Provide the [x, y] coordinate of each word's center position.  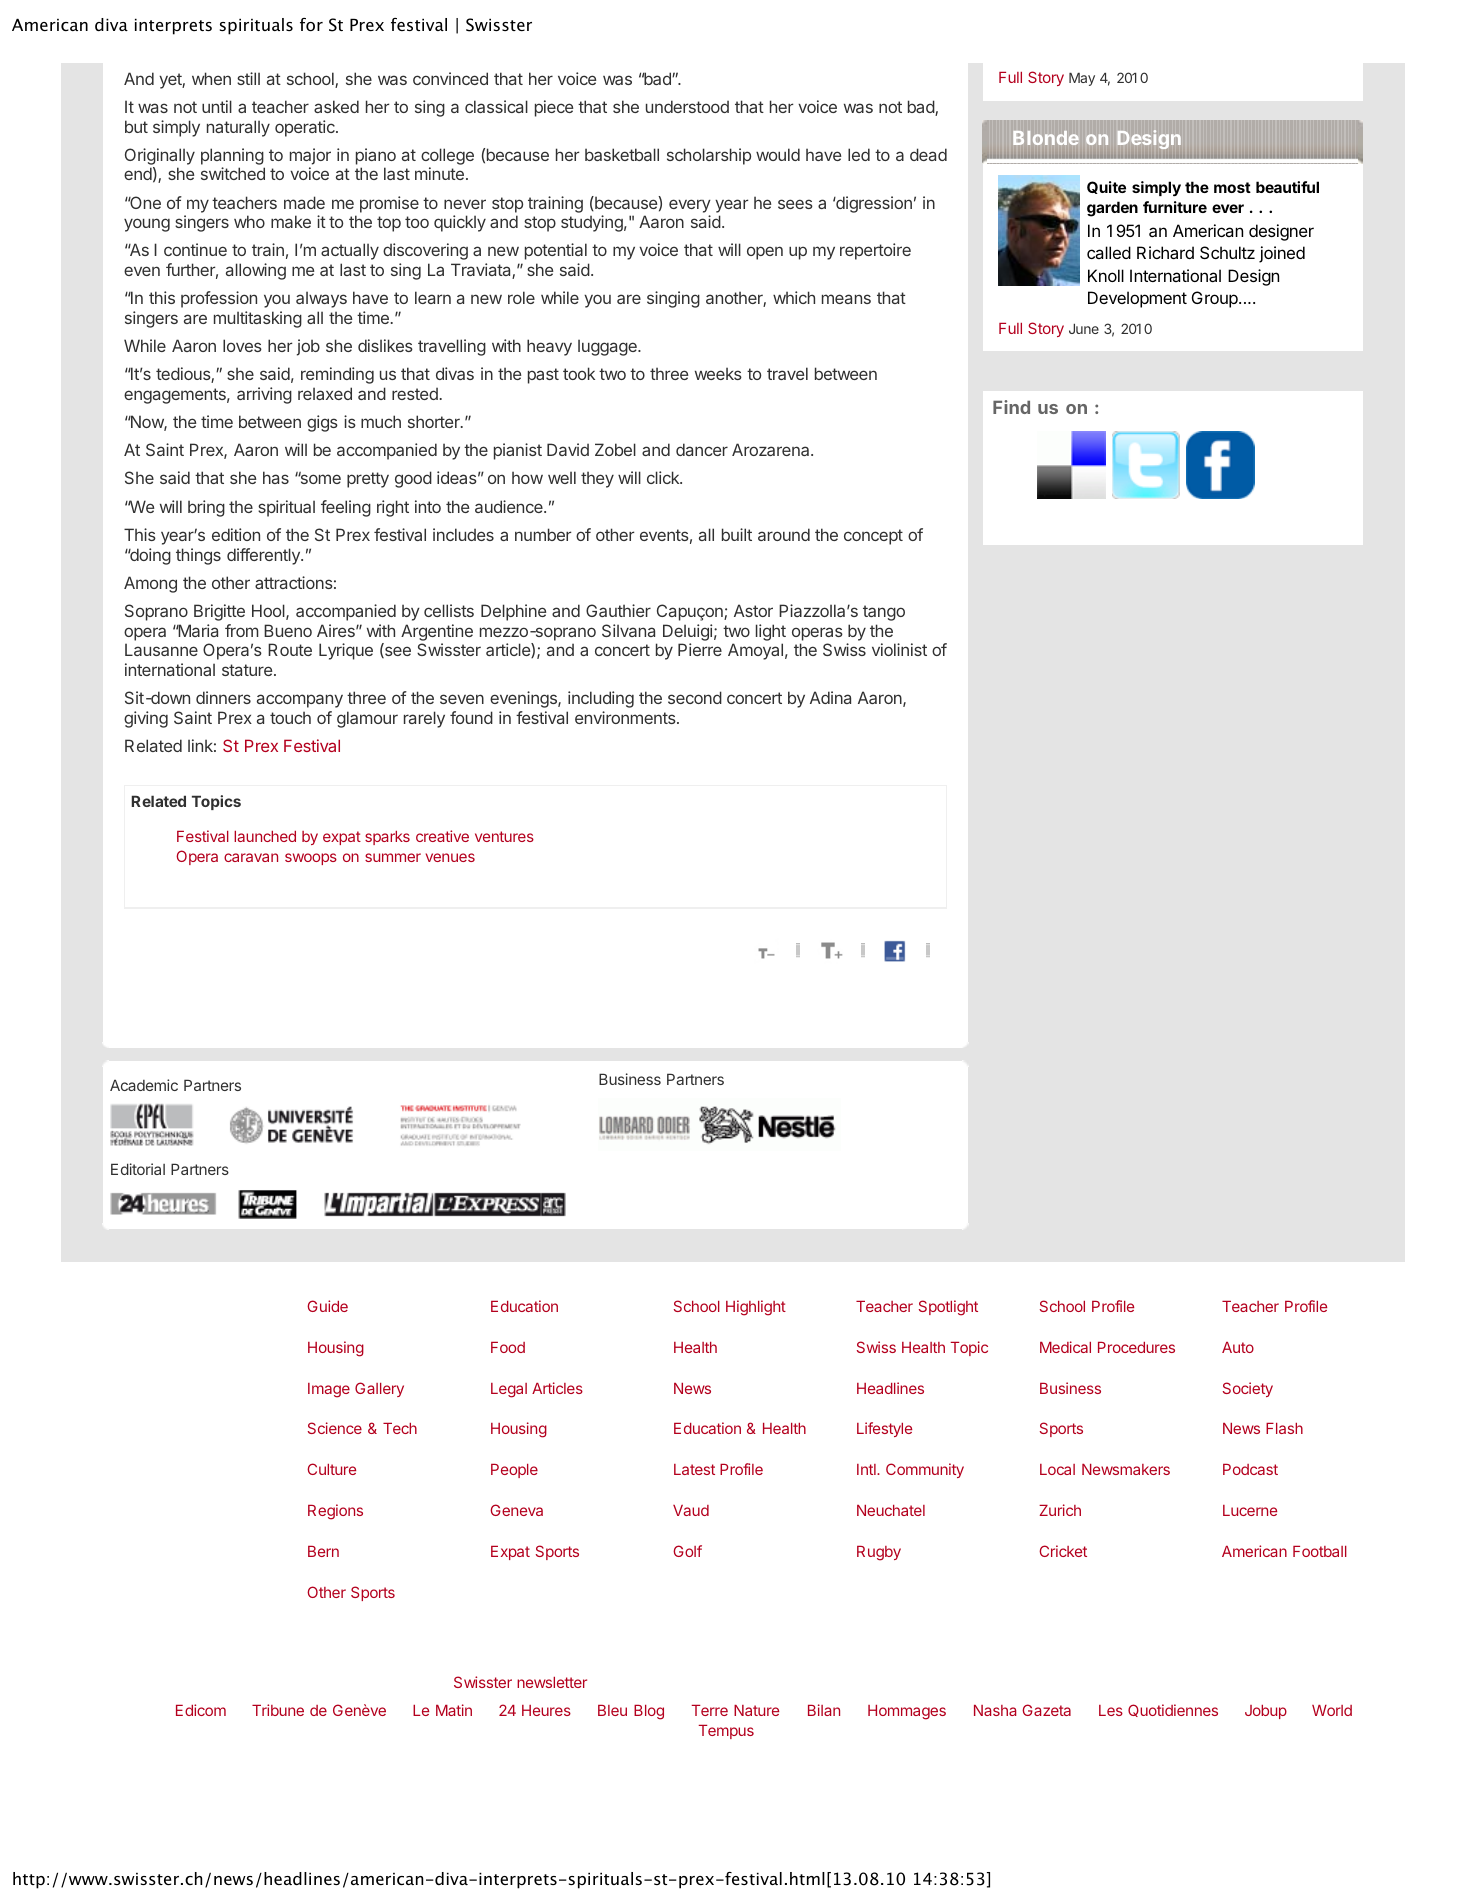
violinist [899, 649]
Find [1011, 407]
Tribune [278, 1710]
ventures [504, 836]
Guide [327, 1306]
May [1082, 79]
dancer [702, 449]
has [276, 477]
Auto [1238, 1347]
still [248, 78]
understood [687, 106]
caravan [251, 857]
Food [508, 1347]
